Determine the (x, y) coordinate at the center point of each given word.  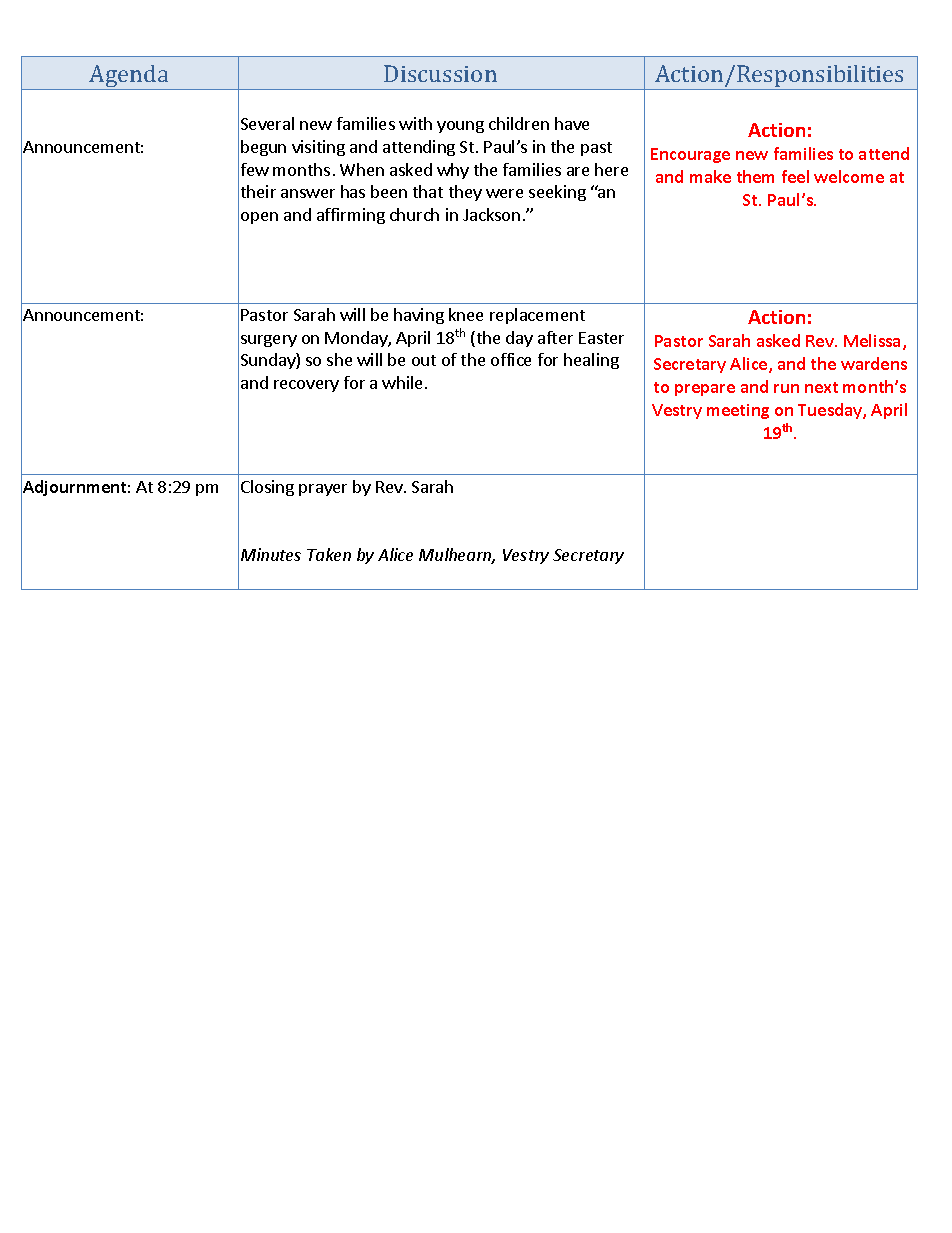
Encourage (690, 155)
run (786, 388)
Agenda (129, 77)
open (259, 218)
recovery (306, 386)
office (511, 359)
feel (795, 176)
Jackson (491, 214)
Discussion (440, 73)
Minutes (271, 554)
